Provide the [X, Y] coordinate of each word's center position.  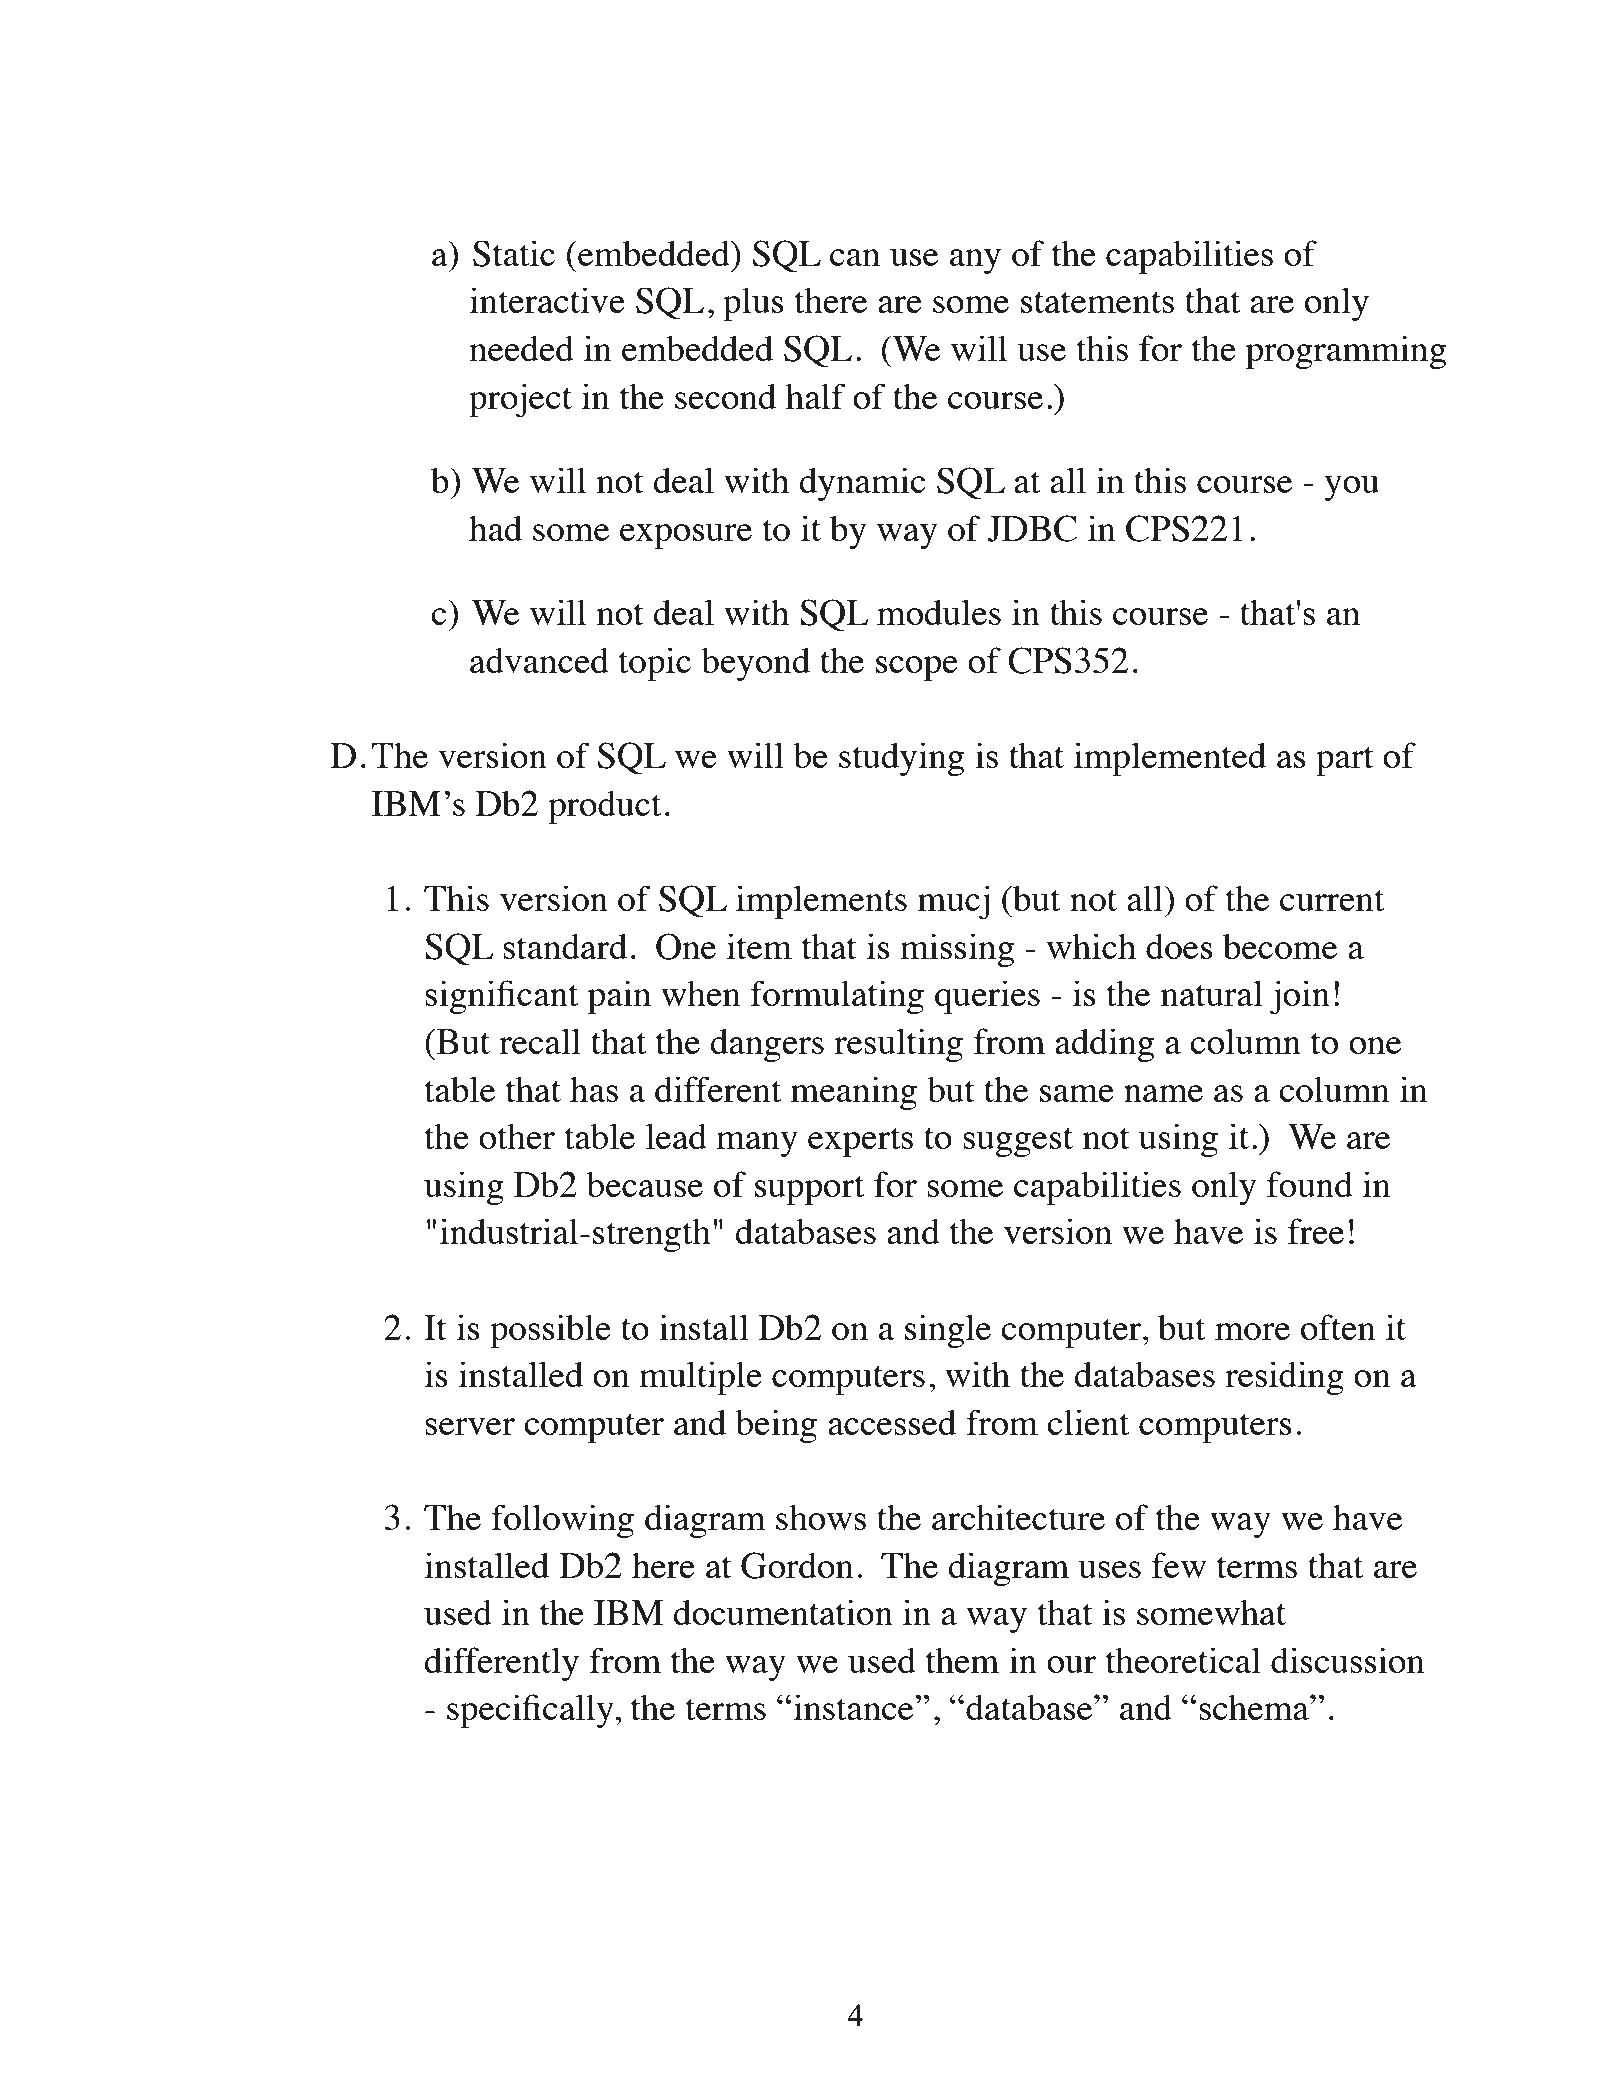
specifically [531, 1711]
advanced [539, 660]
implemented [1170, 759]
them [962, 1660]
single [948, 1331]
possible [550, 1331]
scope [917, 668]
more [1252, 1331]
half [816, 396]
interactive [547, 300]
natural [1212, 993]
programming [1346, 352]
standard [565, 946]
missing [957, 950]
